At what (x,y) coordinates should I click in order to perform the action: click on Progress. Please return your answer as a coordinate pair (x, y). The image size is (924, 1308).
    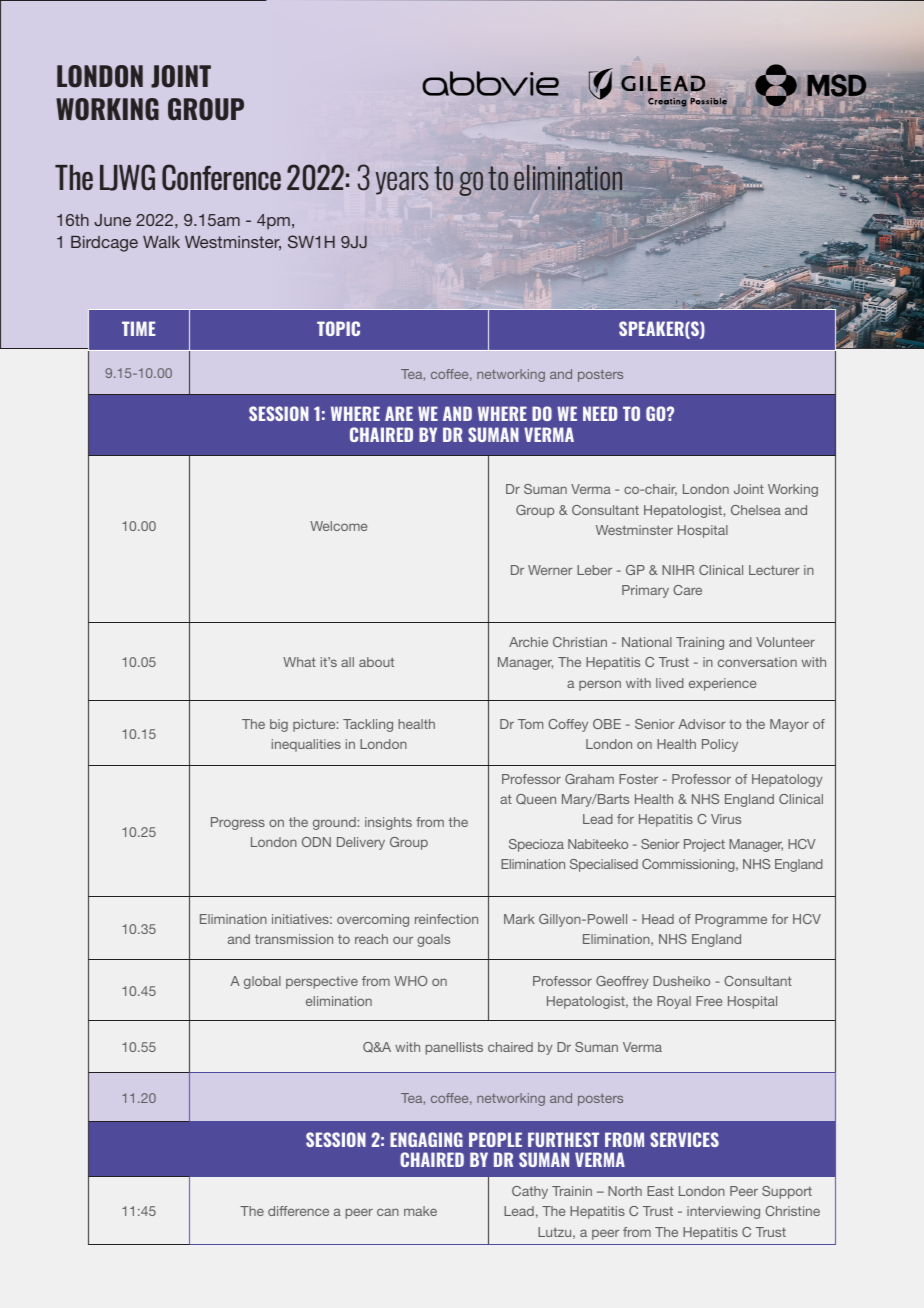
    Looking at the image, I should click on (238, 823).
